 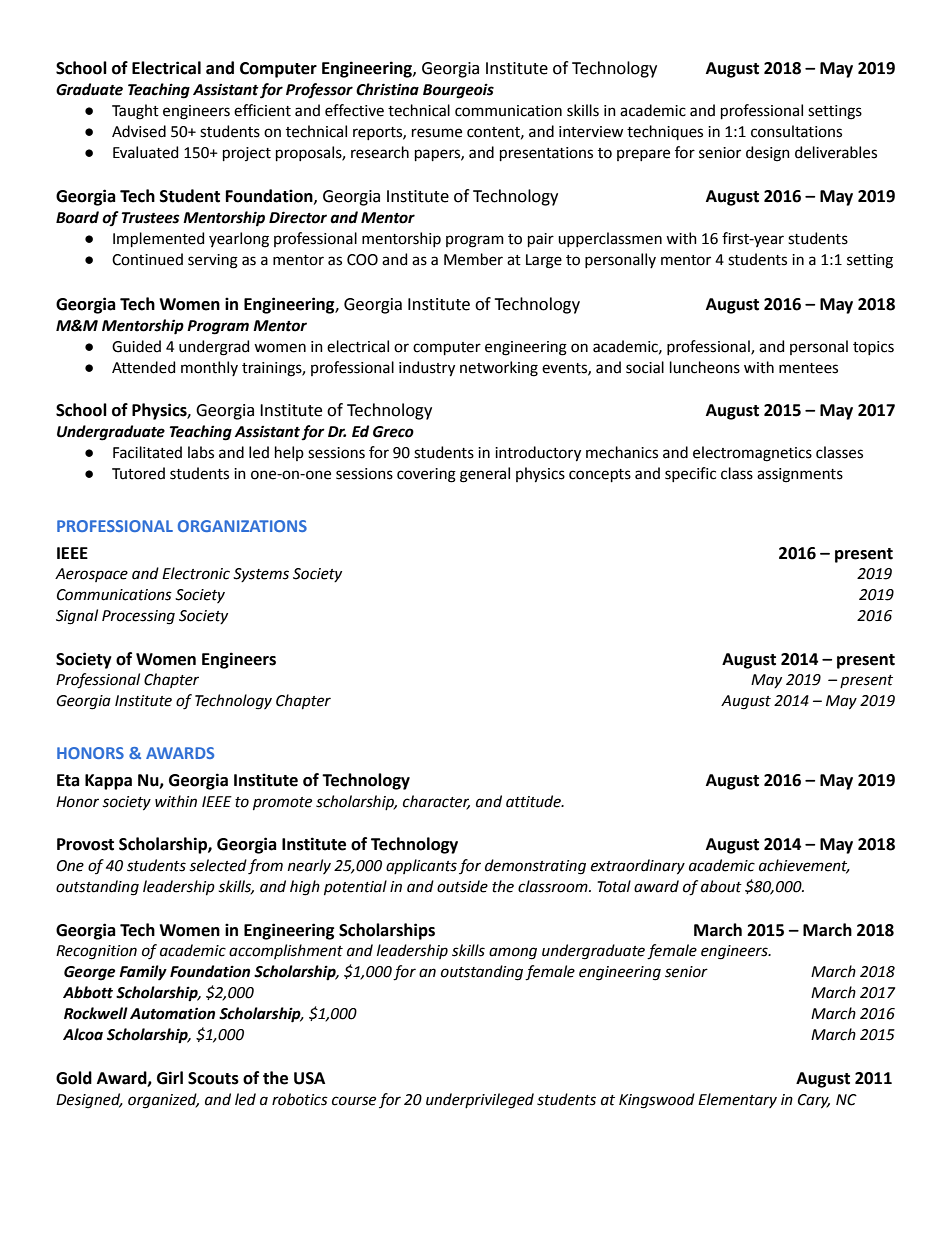 I want to click on consultations, so click(x=796, y=131).
